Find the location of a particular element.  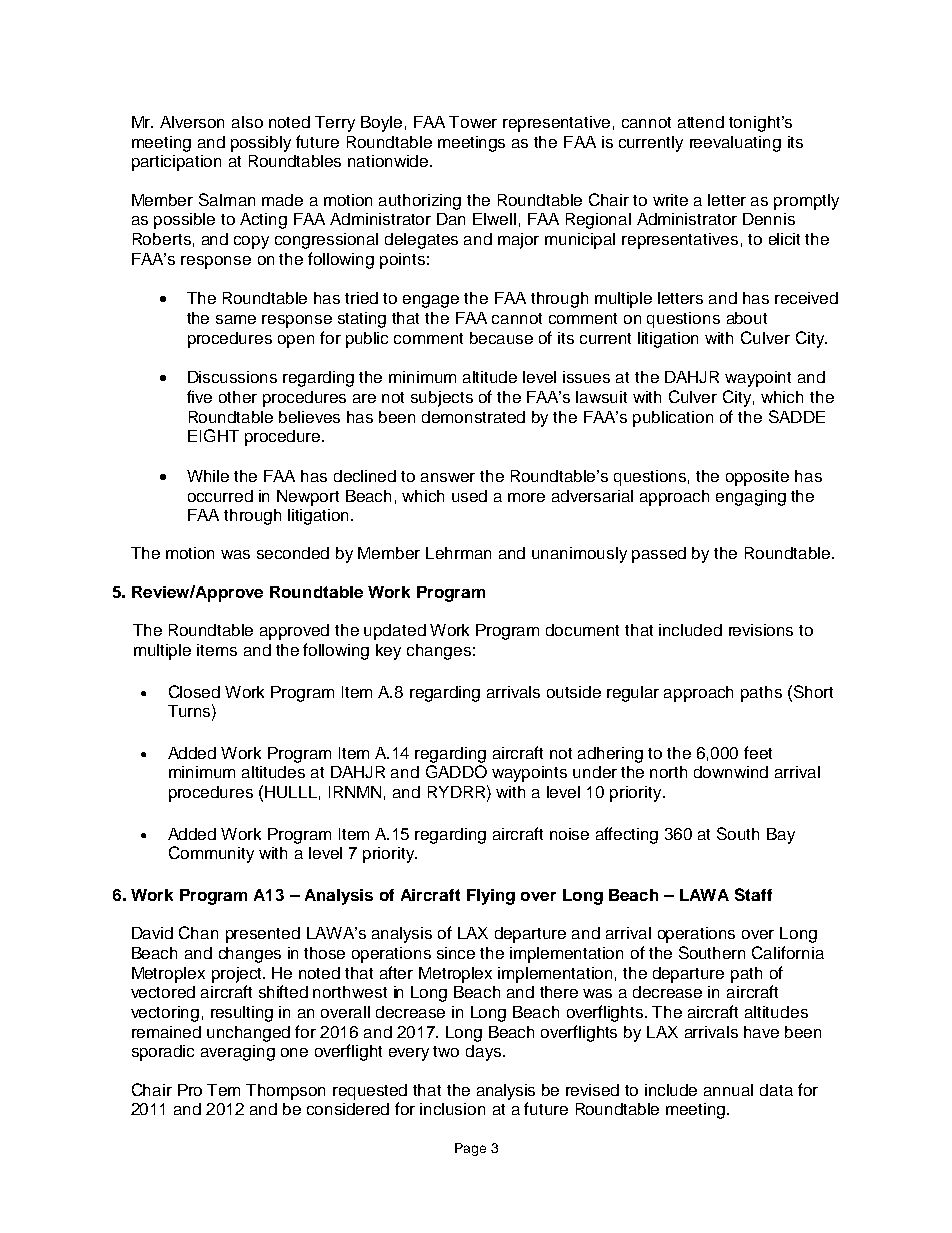

possibly is located at coordinates (261, 144).
